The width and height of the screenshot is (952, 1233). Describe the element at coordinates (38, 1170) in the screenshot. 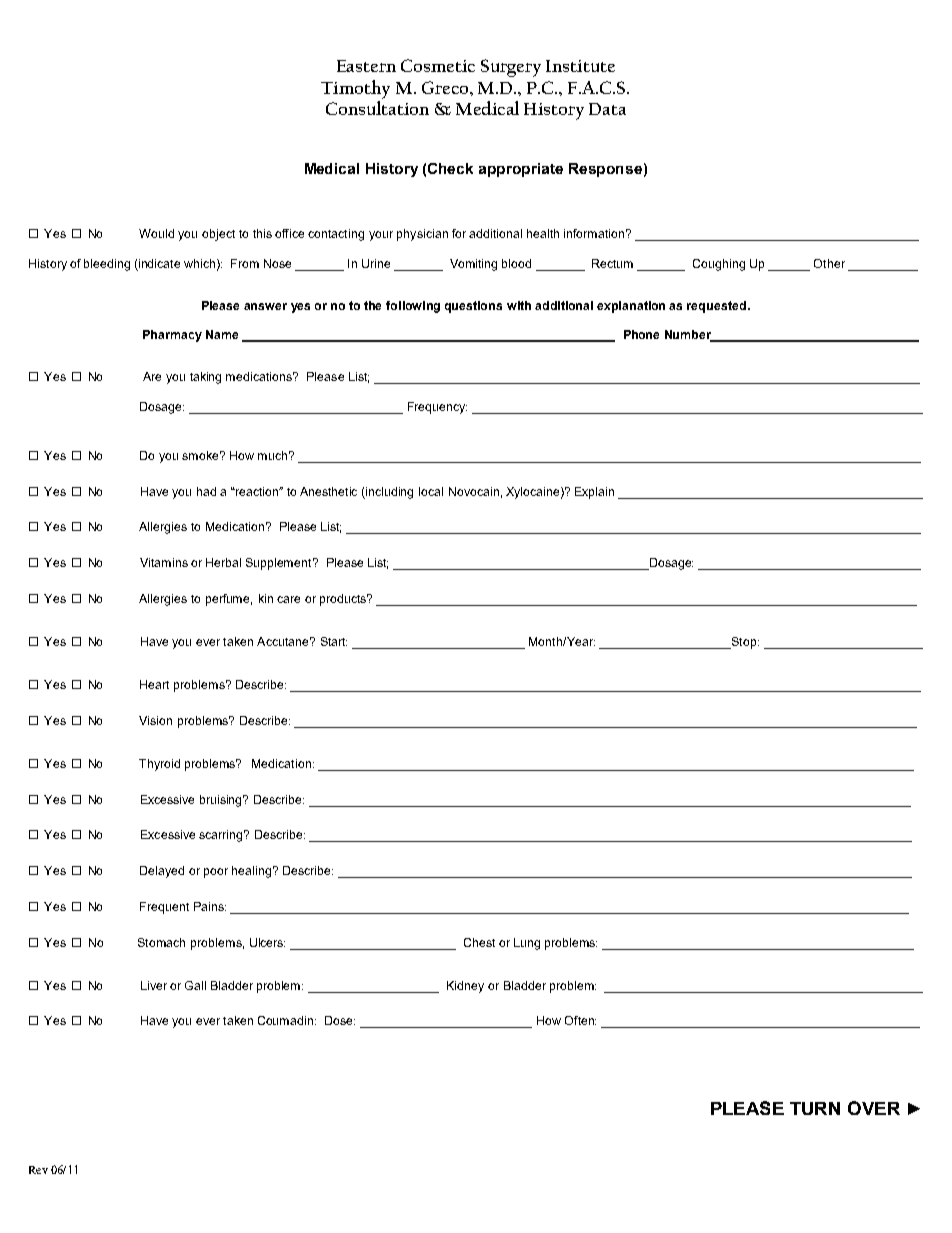

I see `Rev` at that location.
